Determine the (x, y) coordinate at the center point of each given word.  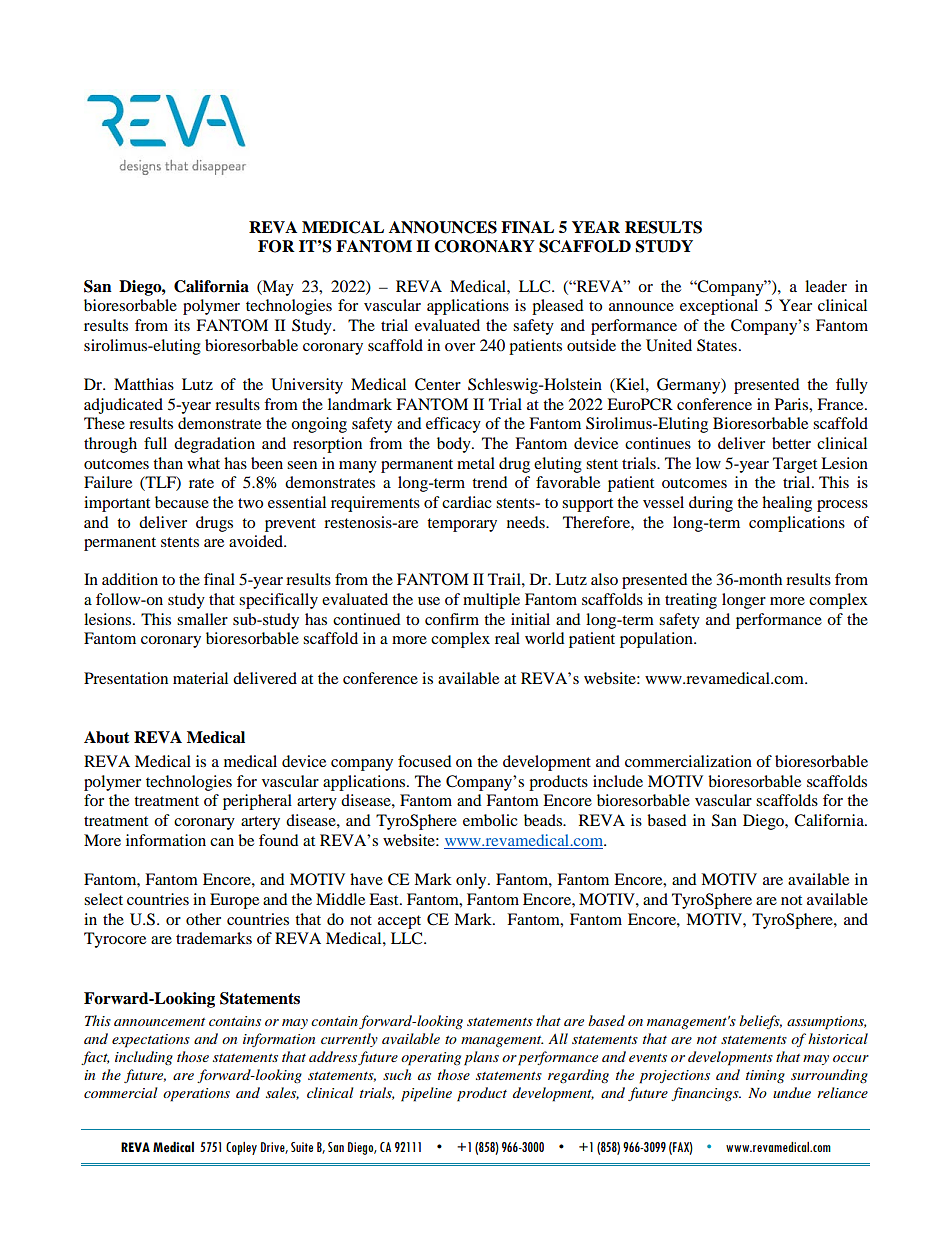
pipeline (426, 1094)
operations (196, 1095)
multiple (491, 601)
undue (792, 1092)
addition (130, 579)
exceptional (719, 307)
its (182, 325)
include (618, 781)
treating (691, 601)
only (472, 881)
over (460, 347)
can (222, 842)
